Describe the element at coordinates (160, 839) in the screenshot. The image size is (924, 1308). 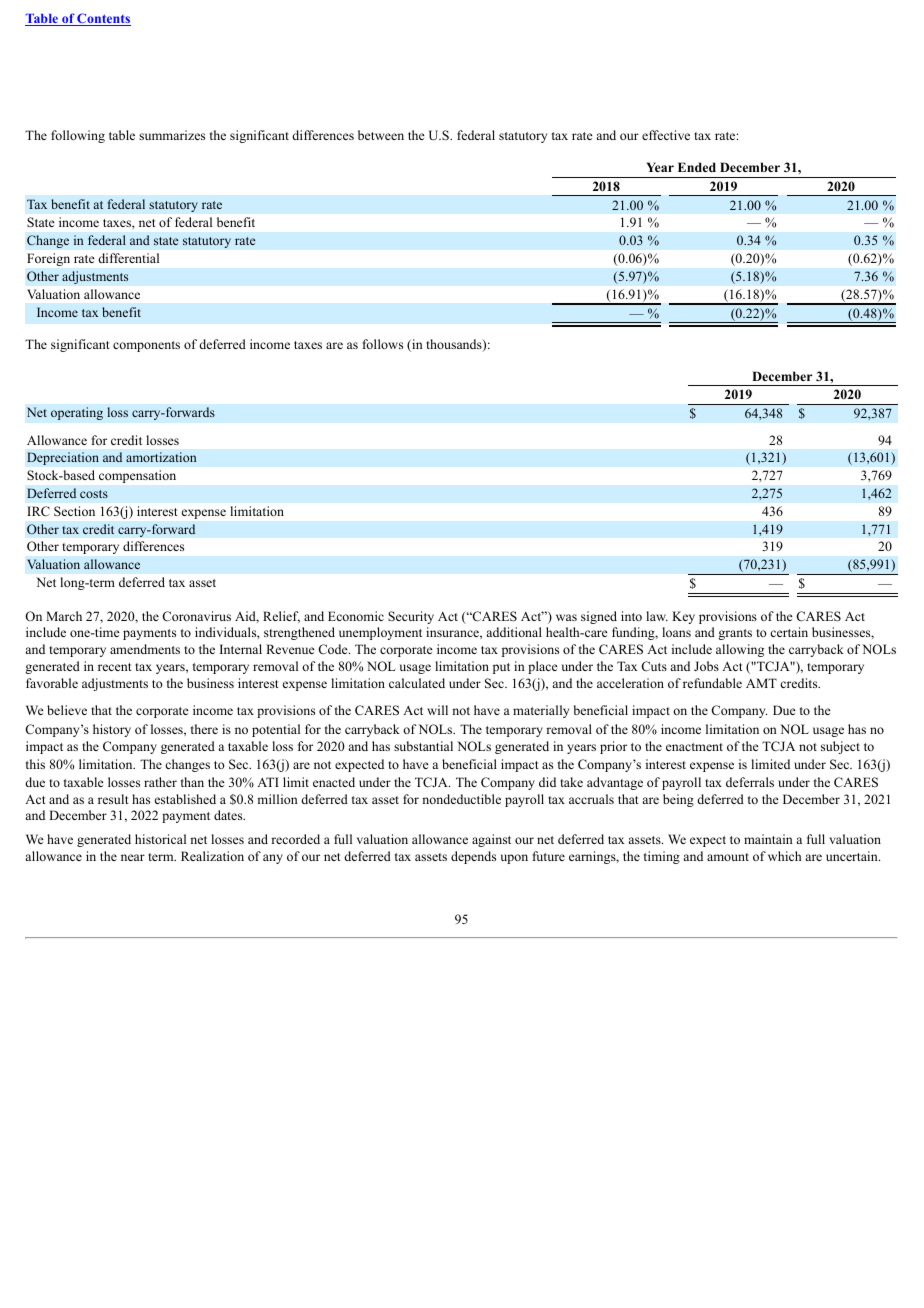
I see `historical` at that location.
